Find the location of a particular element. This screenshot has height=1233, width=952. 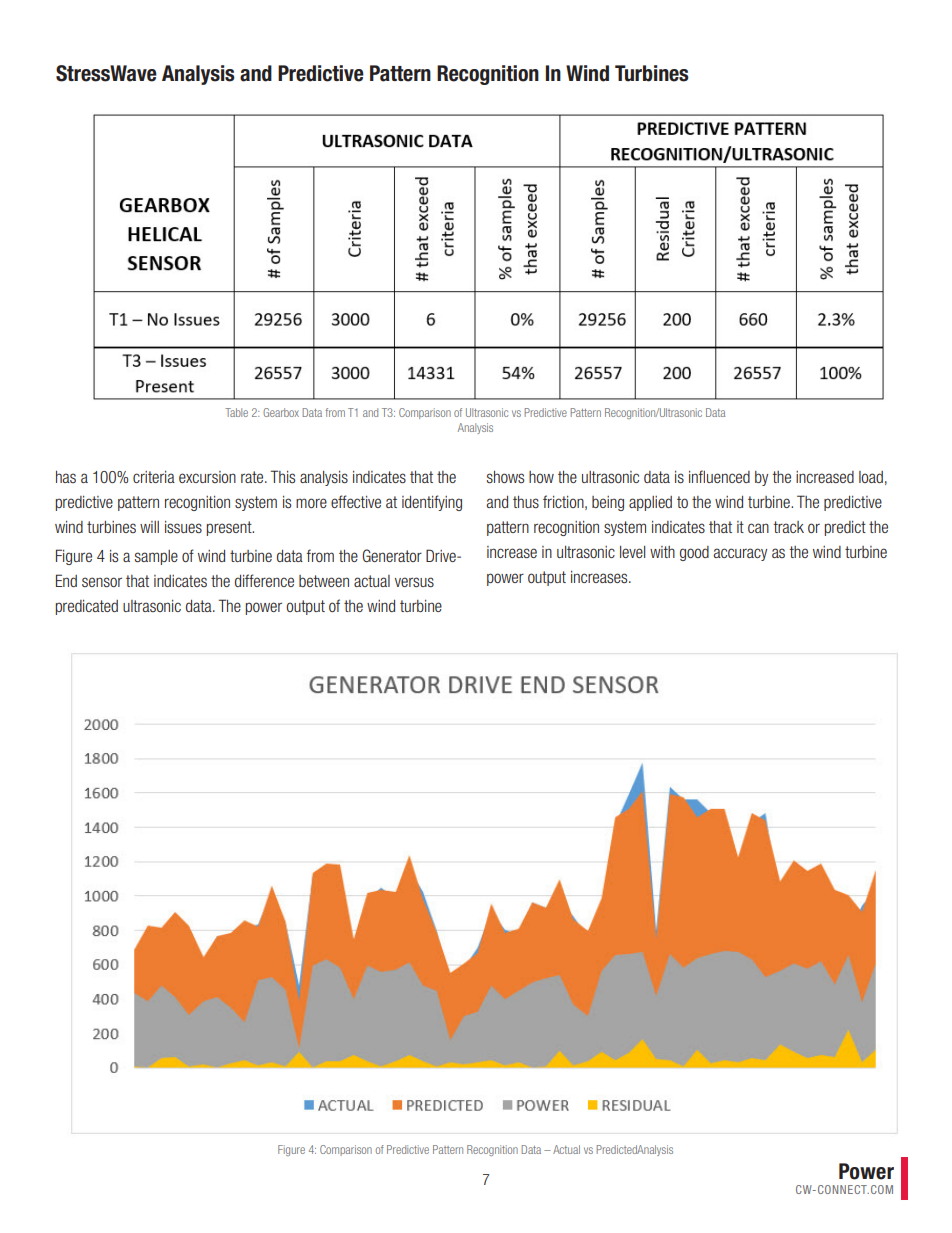

will is located at coordinates (149, 527).
